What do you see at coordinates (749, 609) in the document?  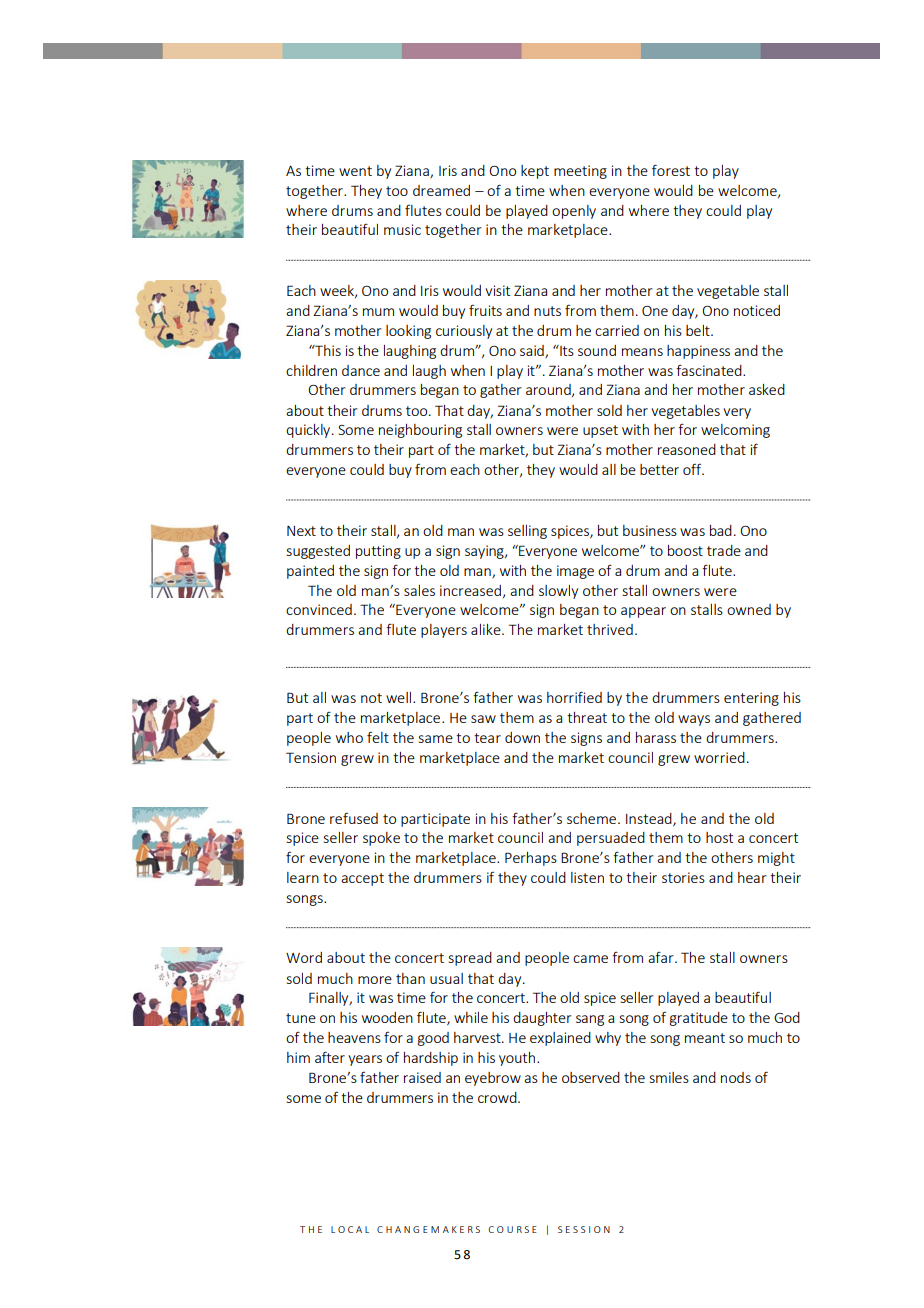 I see `owned` at bounding box center [749, 609].
